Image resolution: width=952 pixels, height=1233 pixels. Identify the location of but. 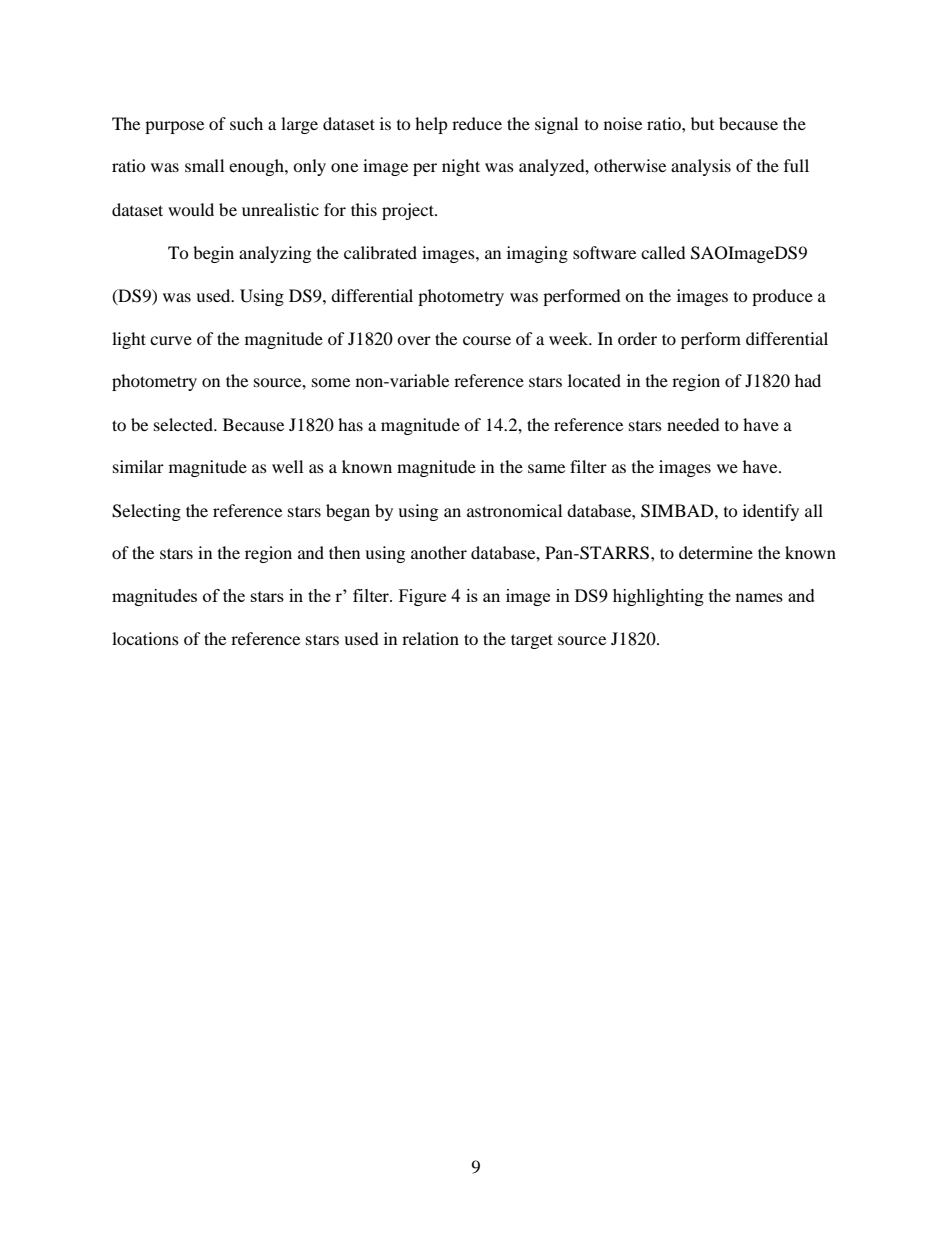
(702, 123).
